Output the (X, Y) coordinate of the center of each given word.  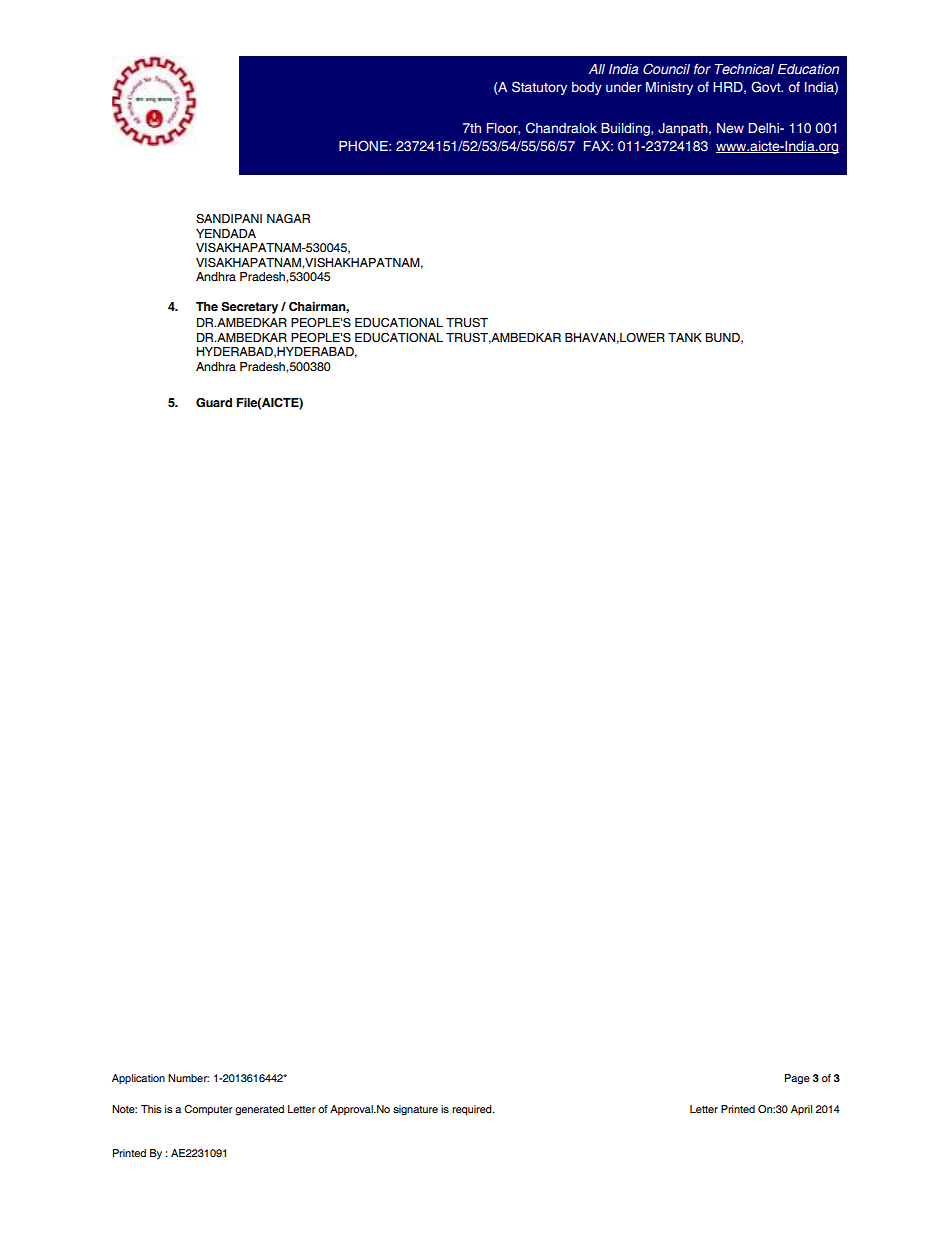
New (730, 128)
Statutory (539, 88)
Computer (208, 1110)
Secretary (249, 308)
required (473, 1110)
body (587, 88)
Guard (214, 402)
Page (797, 1079)
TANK (685, 337)
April (801, 1110)
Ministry (669, 88)
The (207, 307)
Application (138, 1079)
